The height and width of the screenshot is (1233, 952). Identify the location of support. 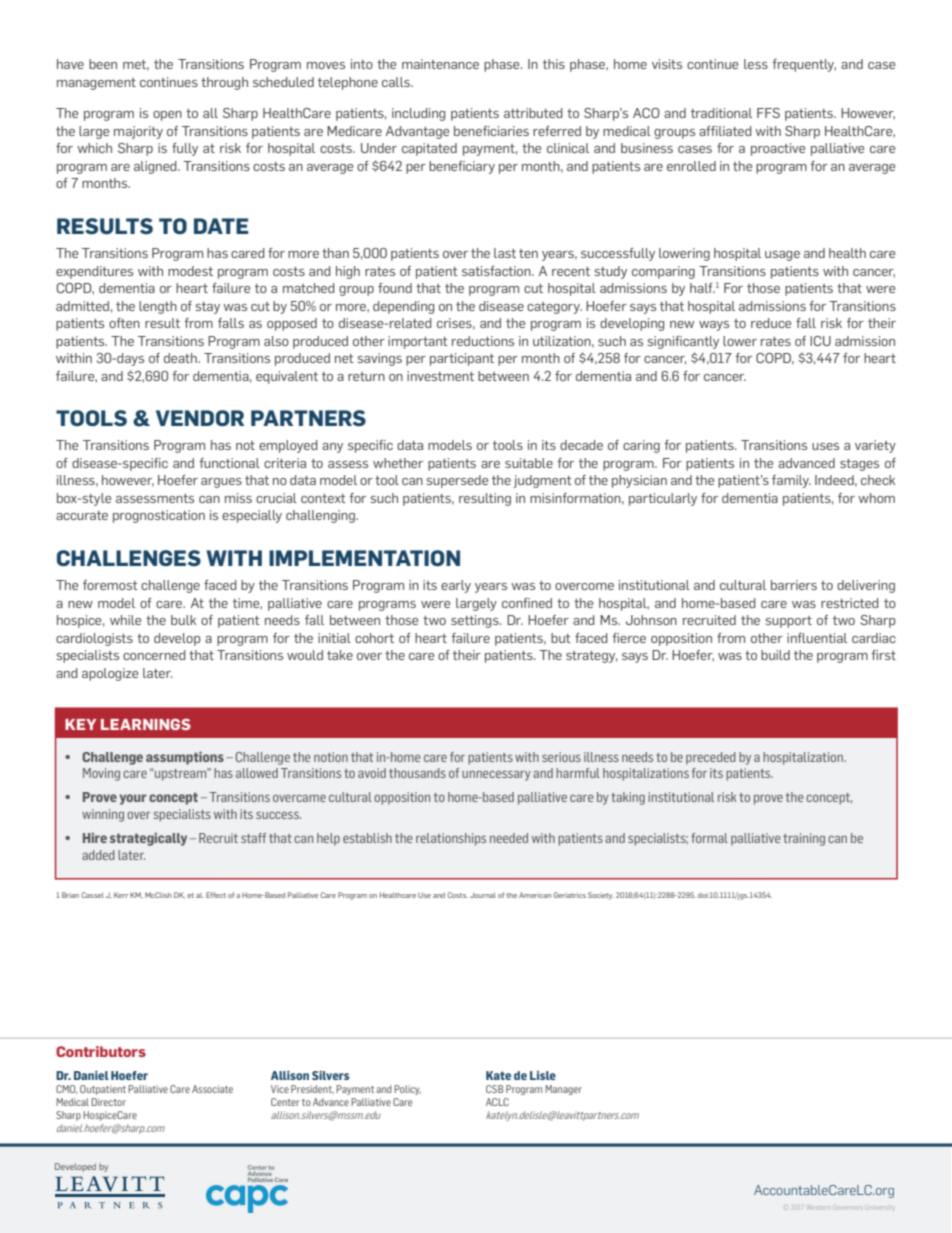
(789, 622).
